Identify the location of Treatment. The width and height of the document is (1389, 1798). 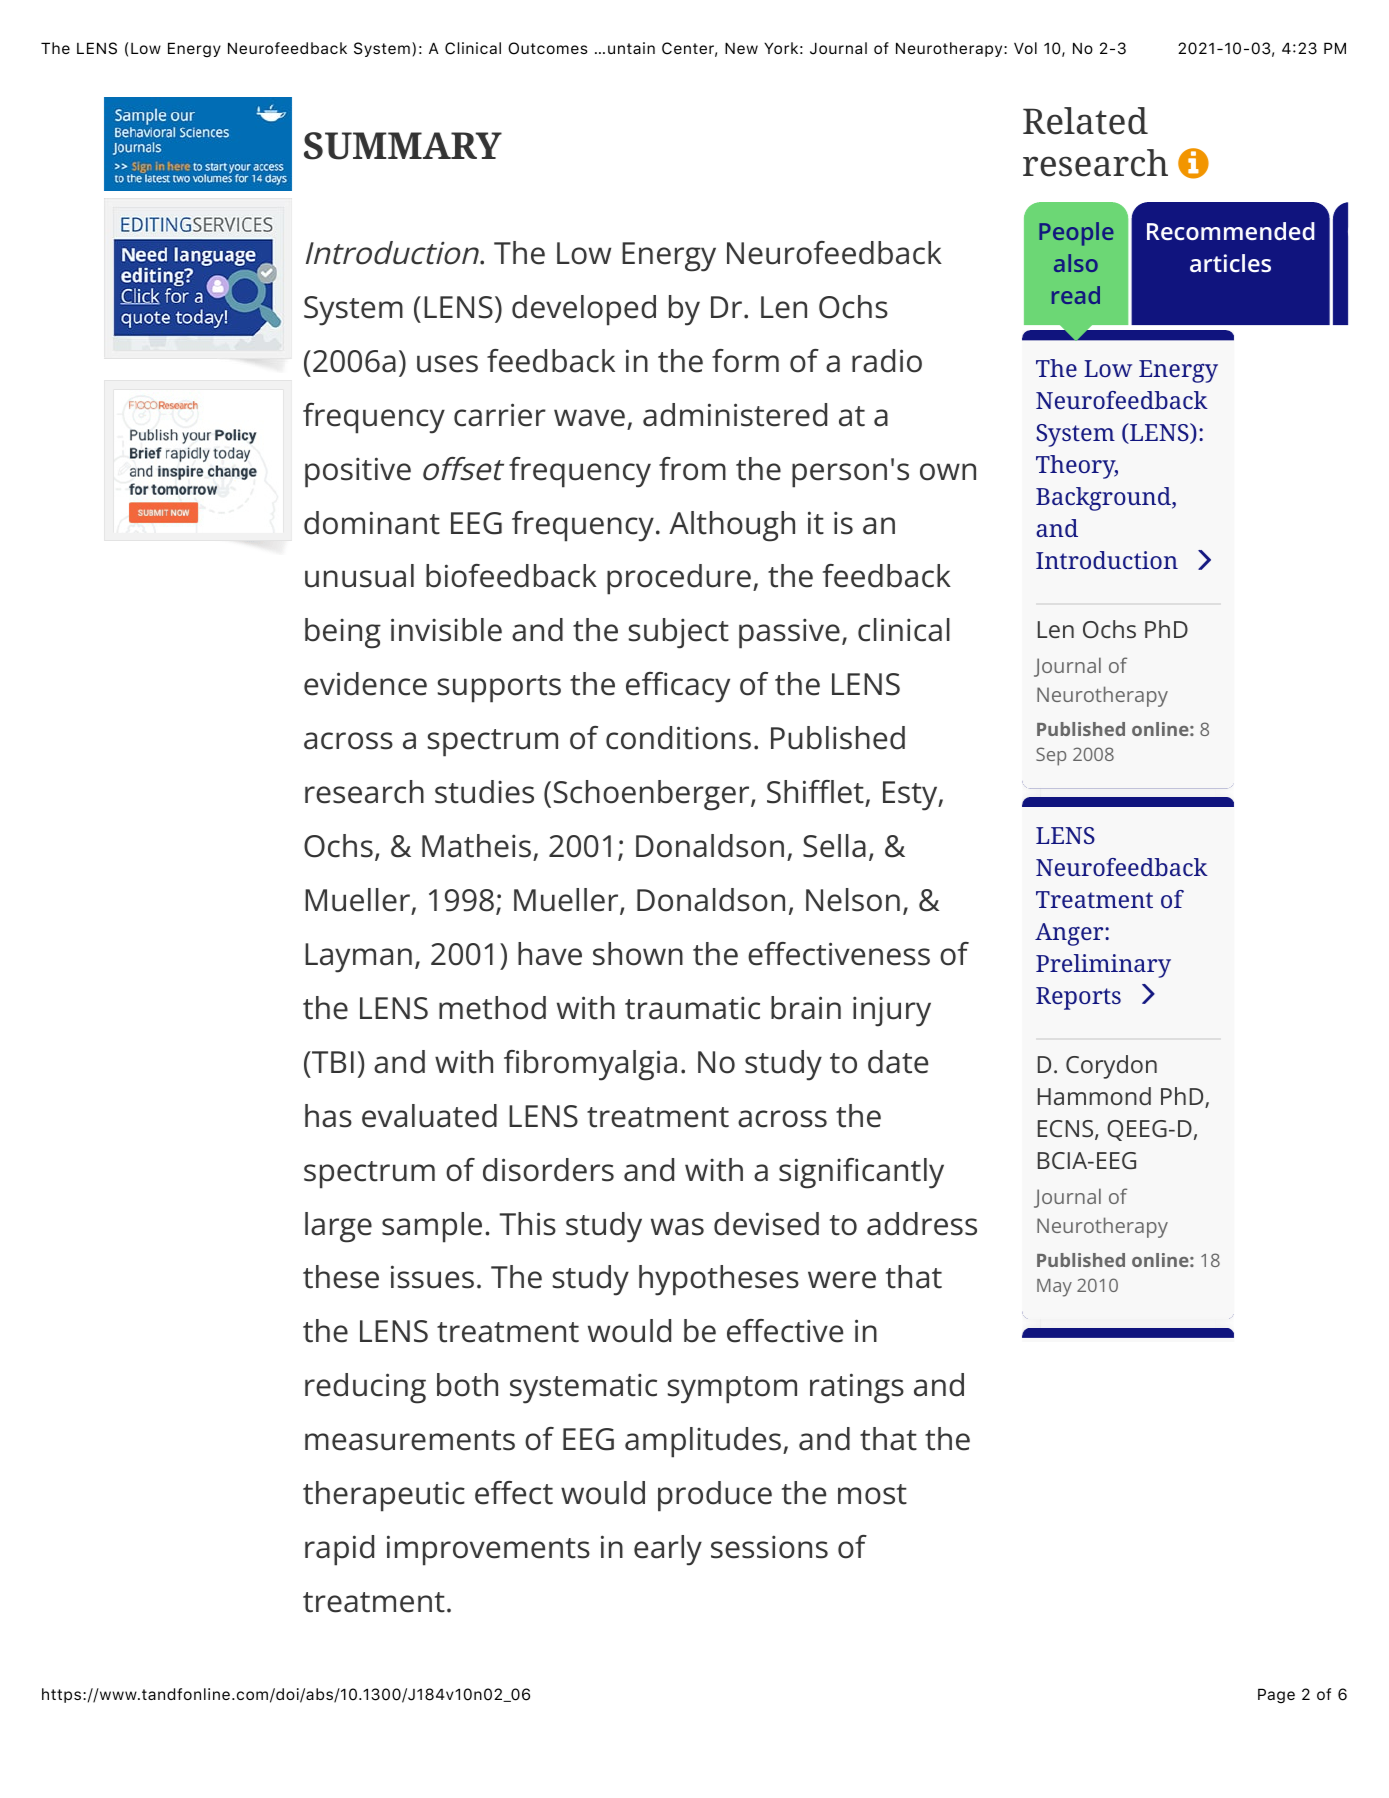
(1094, 899).
